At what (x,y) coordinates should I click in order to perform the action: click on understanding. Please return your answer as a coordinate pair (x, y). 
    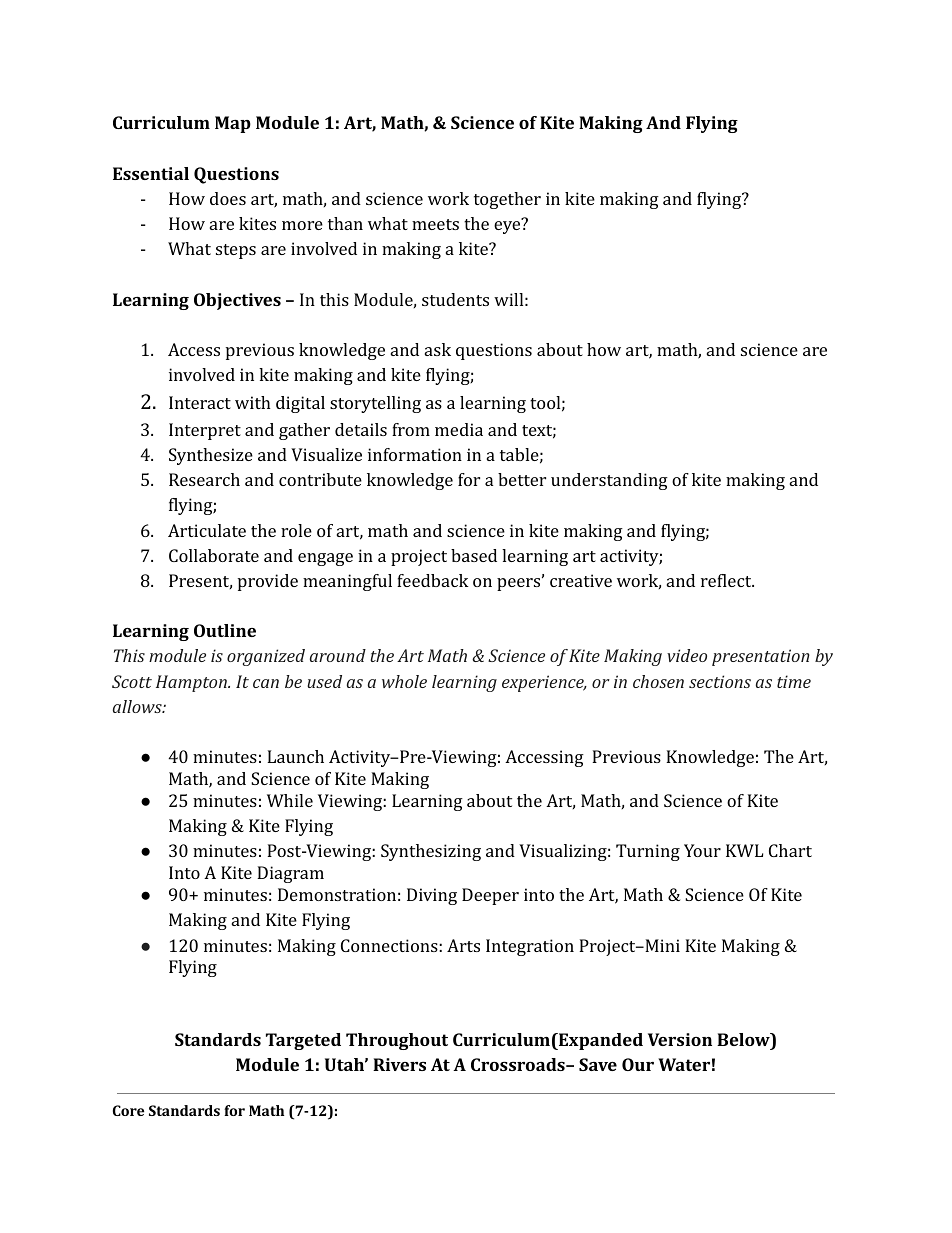
    Looking at the image, I should click on (609, 481).
